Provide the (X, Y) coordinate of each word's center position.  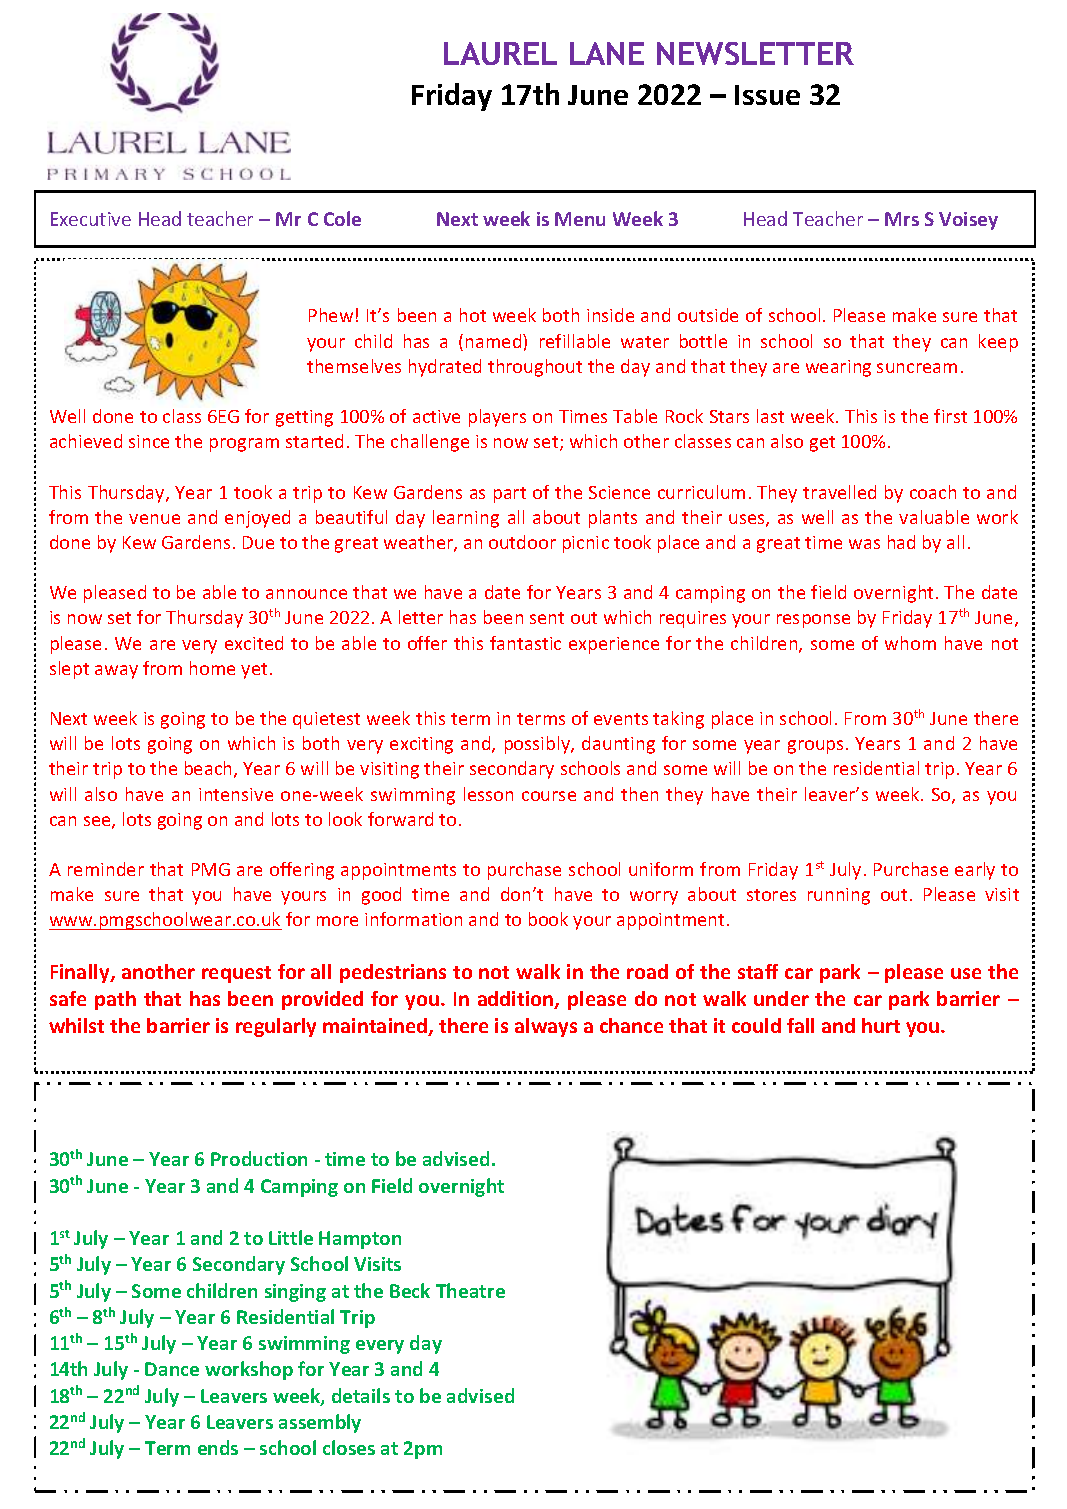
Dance (172, 1369)
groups (815, 747)
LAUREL (500, 53)
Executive (91, 219)
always (546, 1027)
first (950, 416)
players (497, 418)
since (149, 441)
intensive (236, 794)
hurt (881, 1025)
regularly (276, 1027)
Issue (767, 95)
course (549, 796)
